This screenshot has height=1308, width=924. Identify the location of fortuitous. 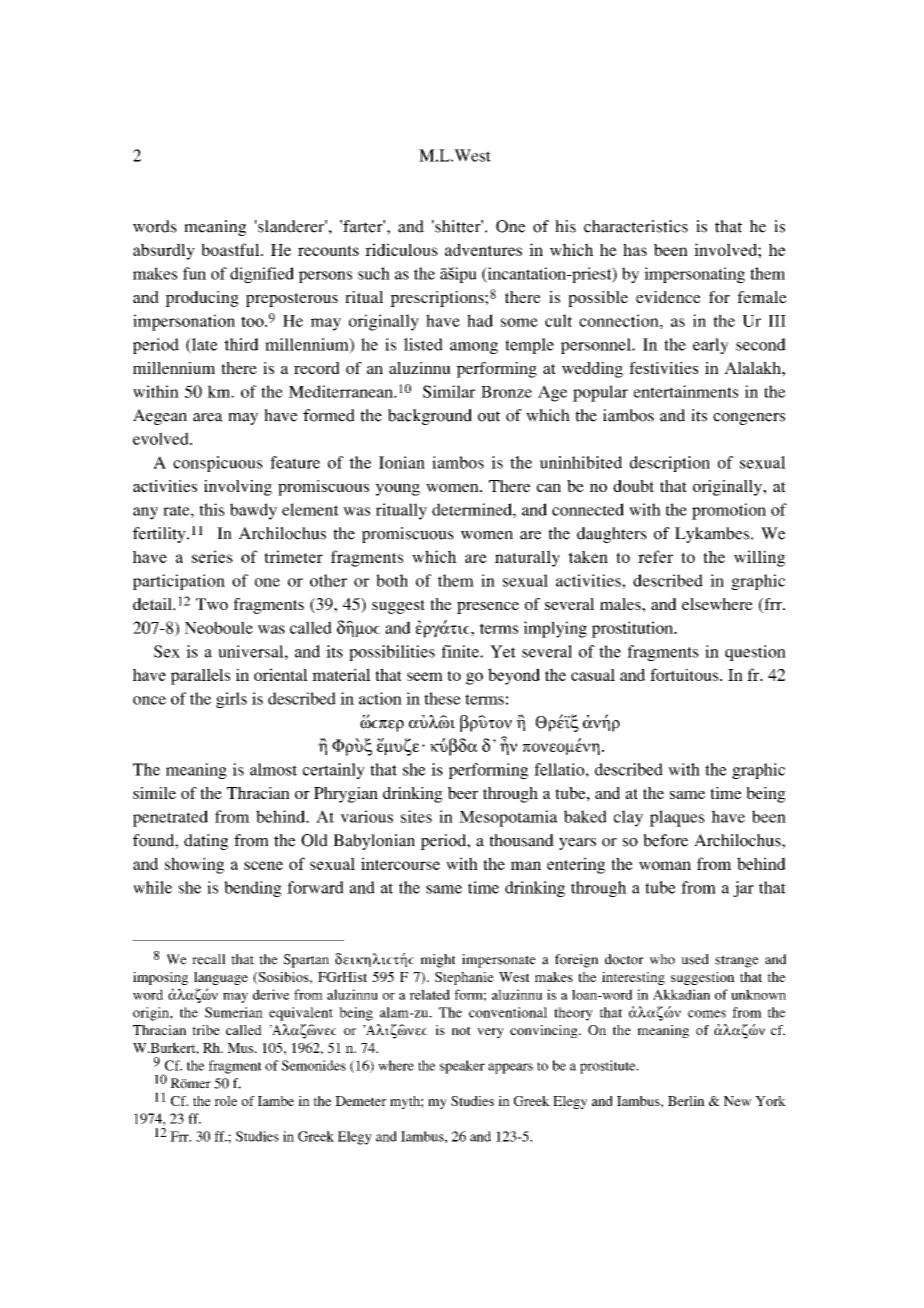
(685, 674).
